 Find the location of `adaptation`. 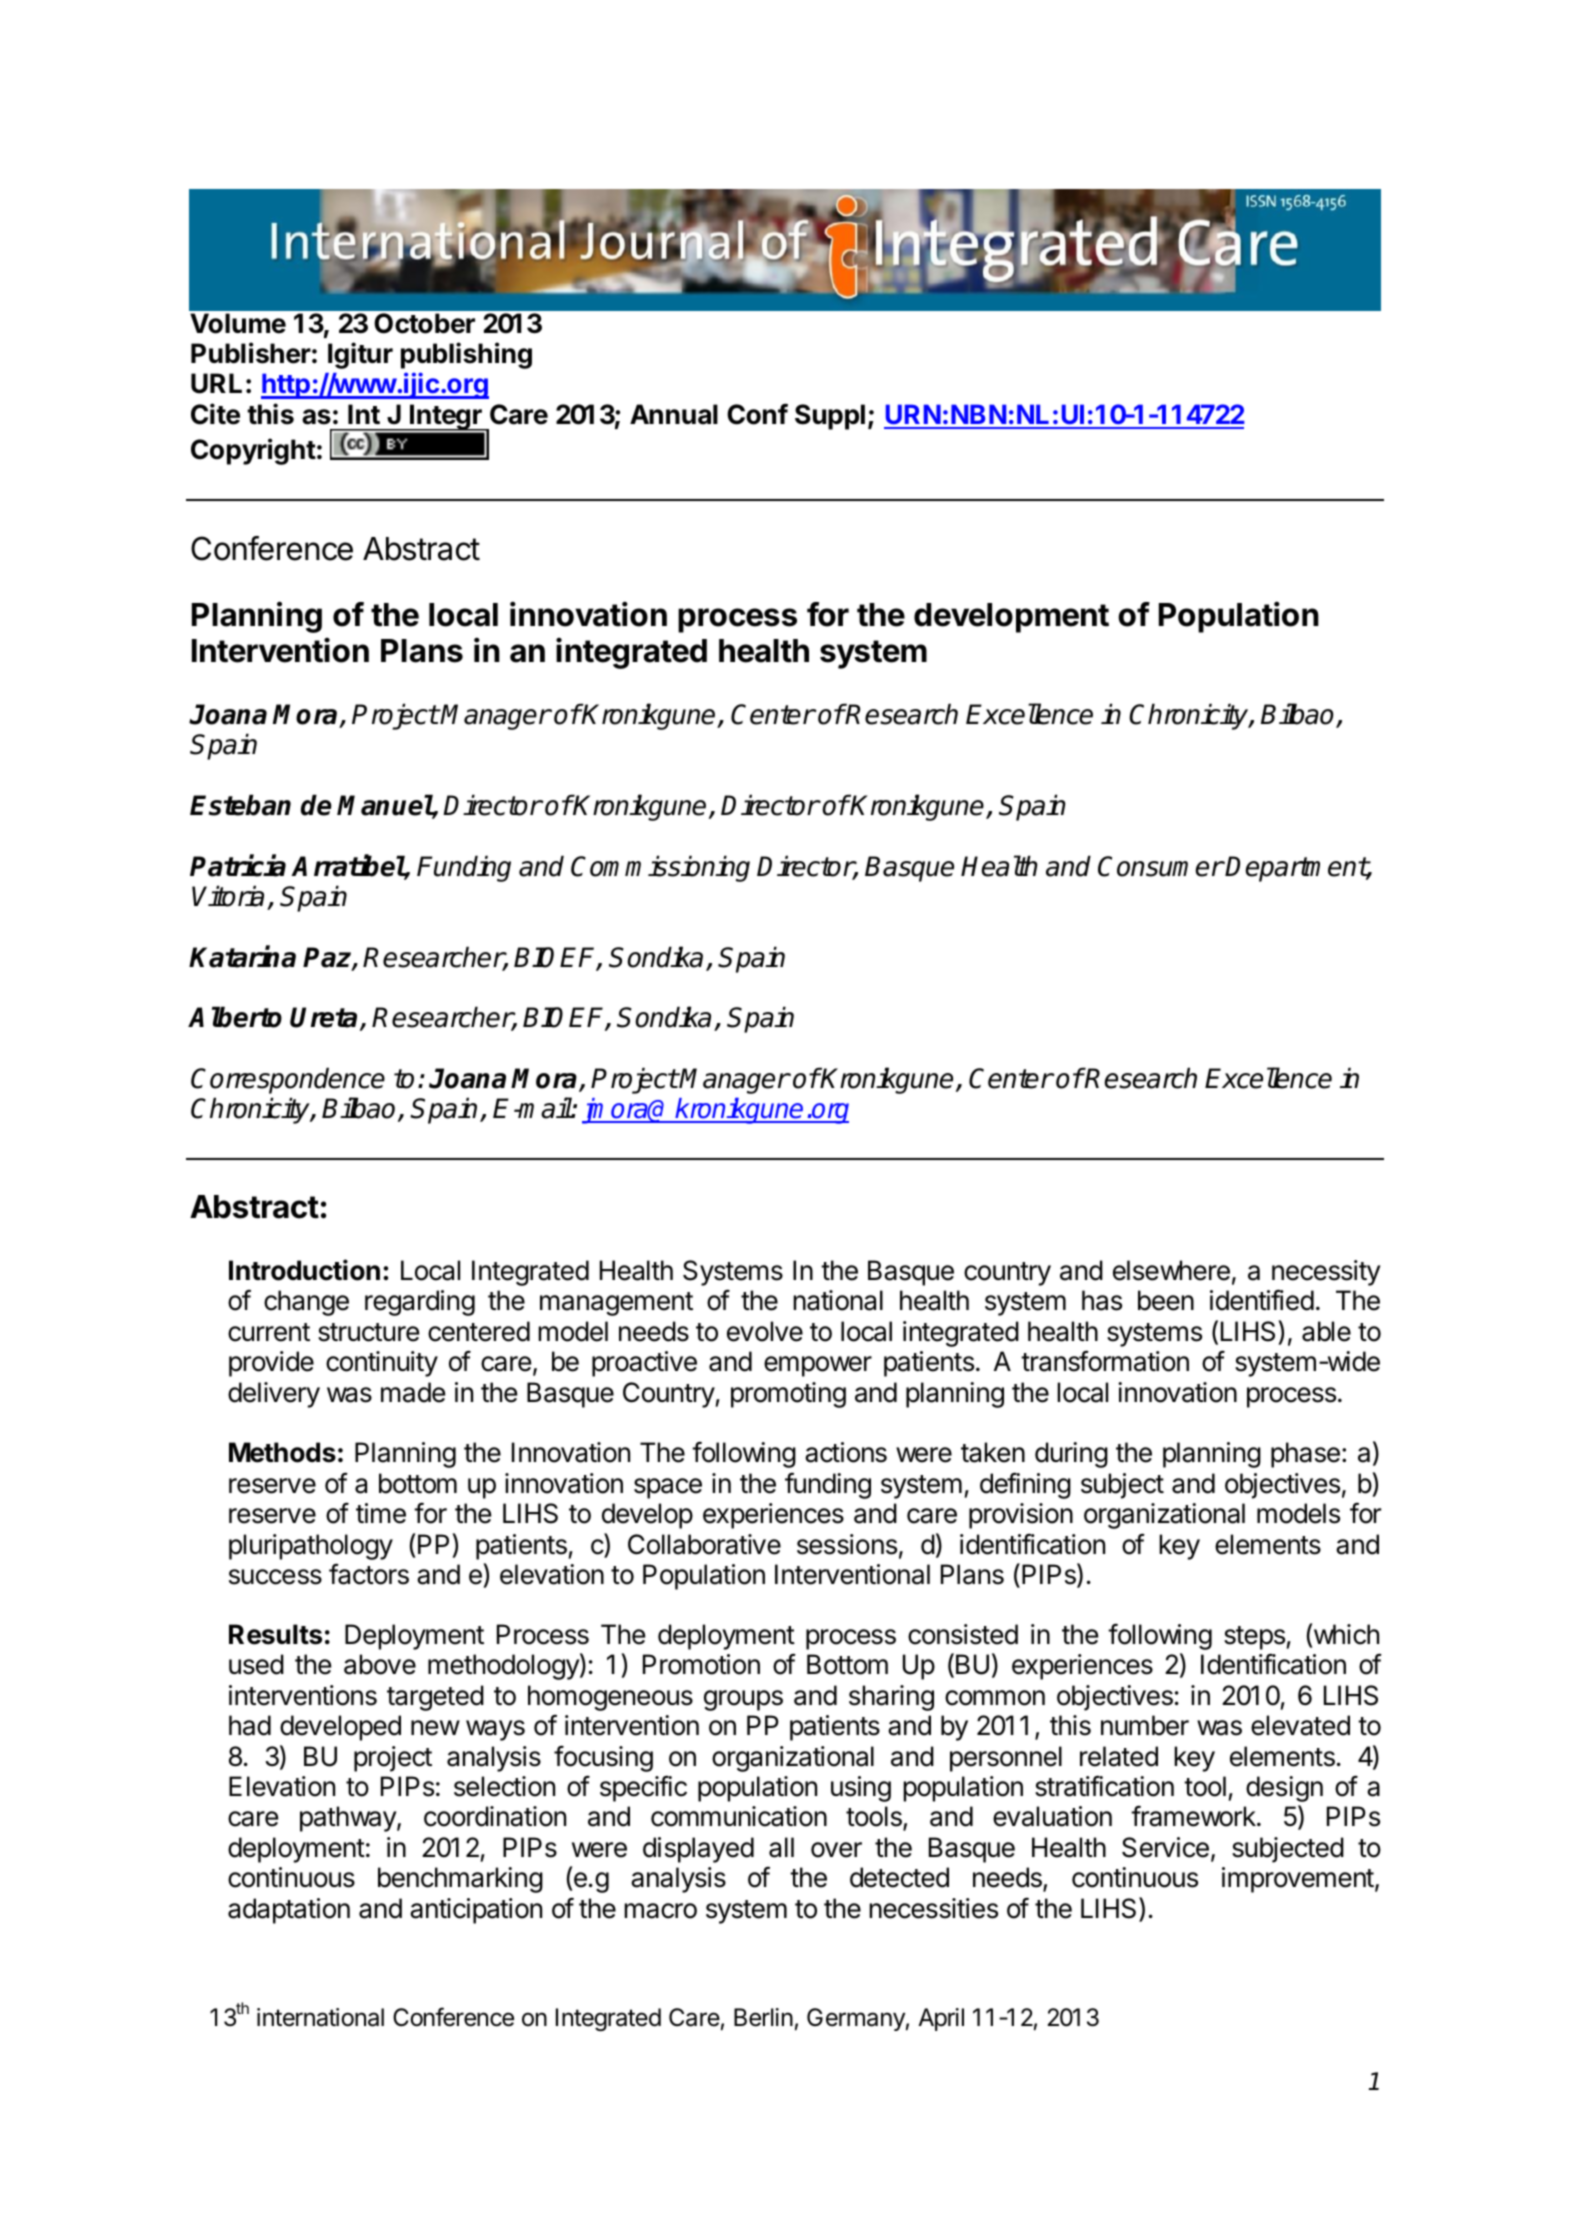

adaptation is located at coordinates (289, 1911).
